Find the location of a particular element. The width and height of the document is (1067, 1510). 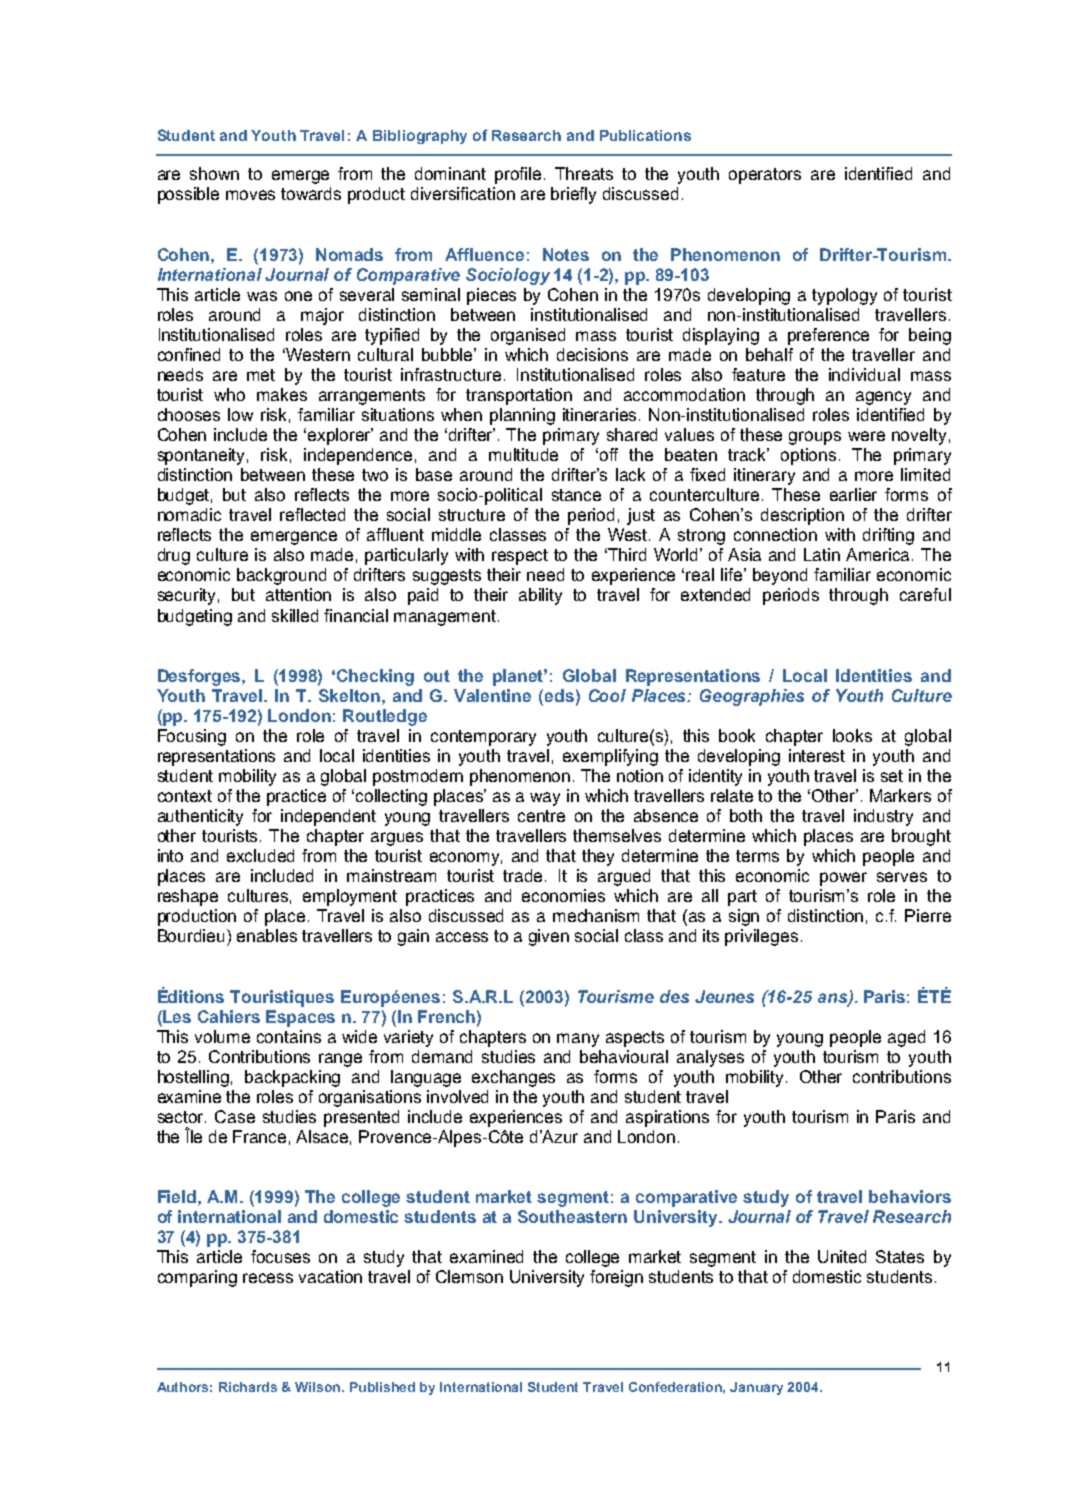

Richards is located at coordinates (248, 1387).
